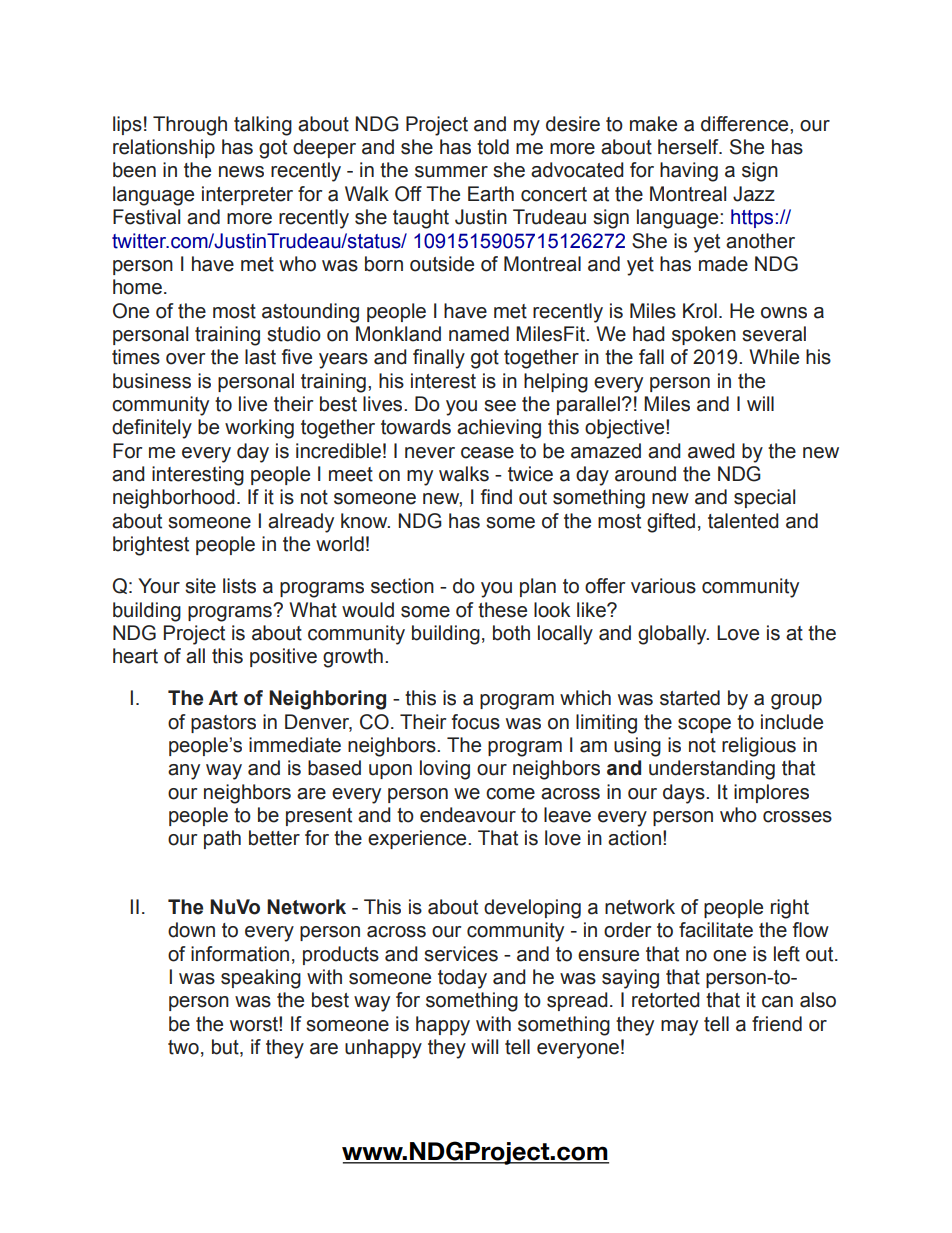 The image size is (952, 1233). I want to click on awed, so click(711, 451).
